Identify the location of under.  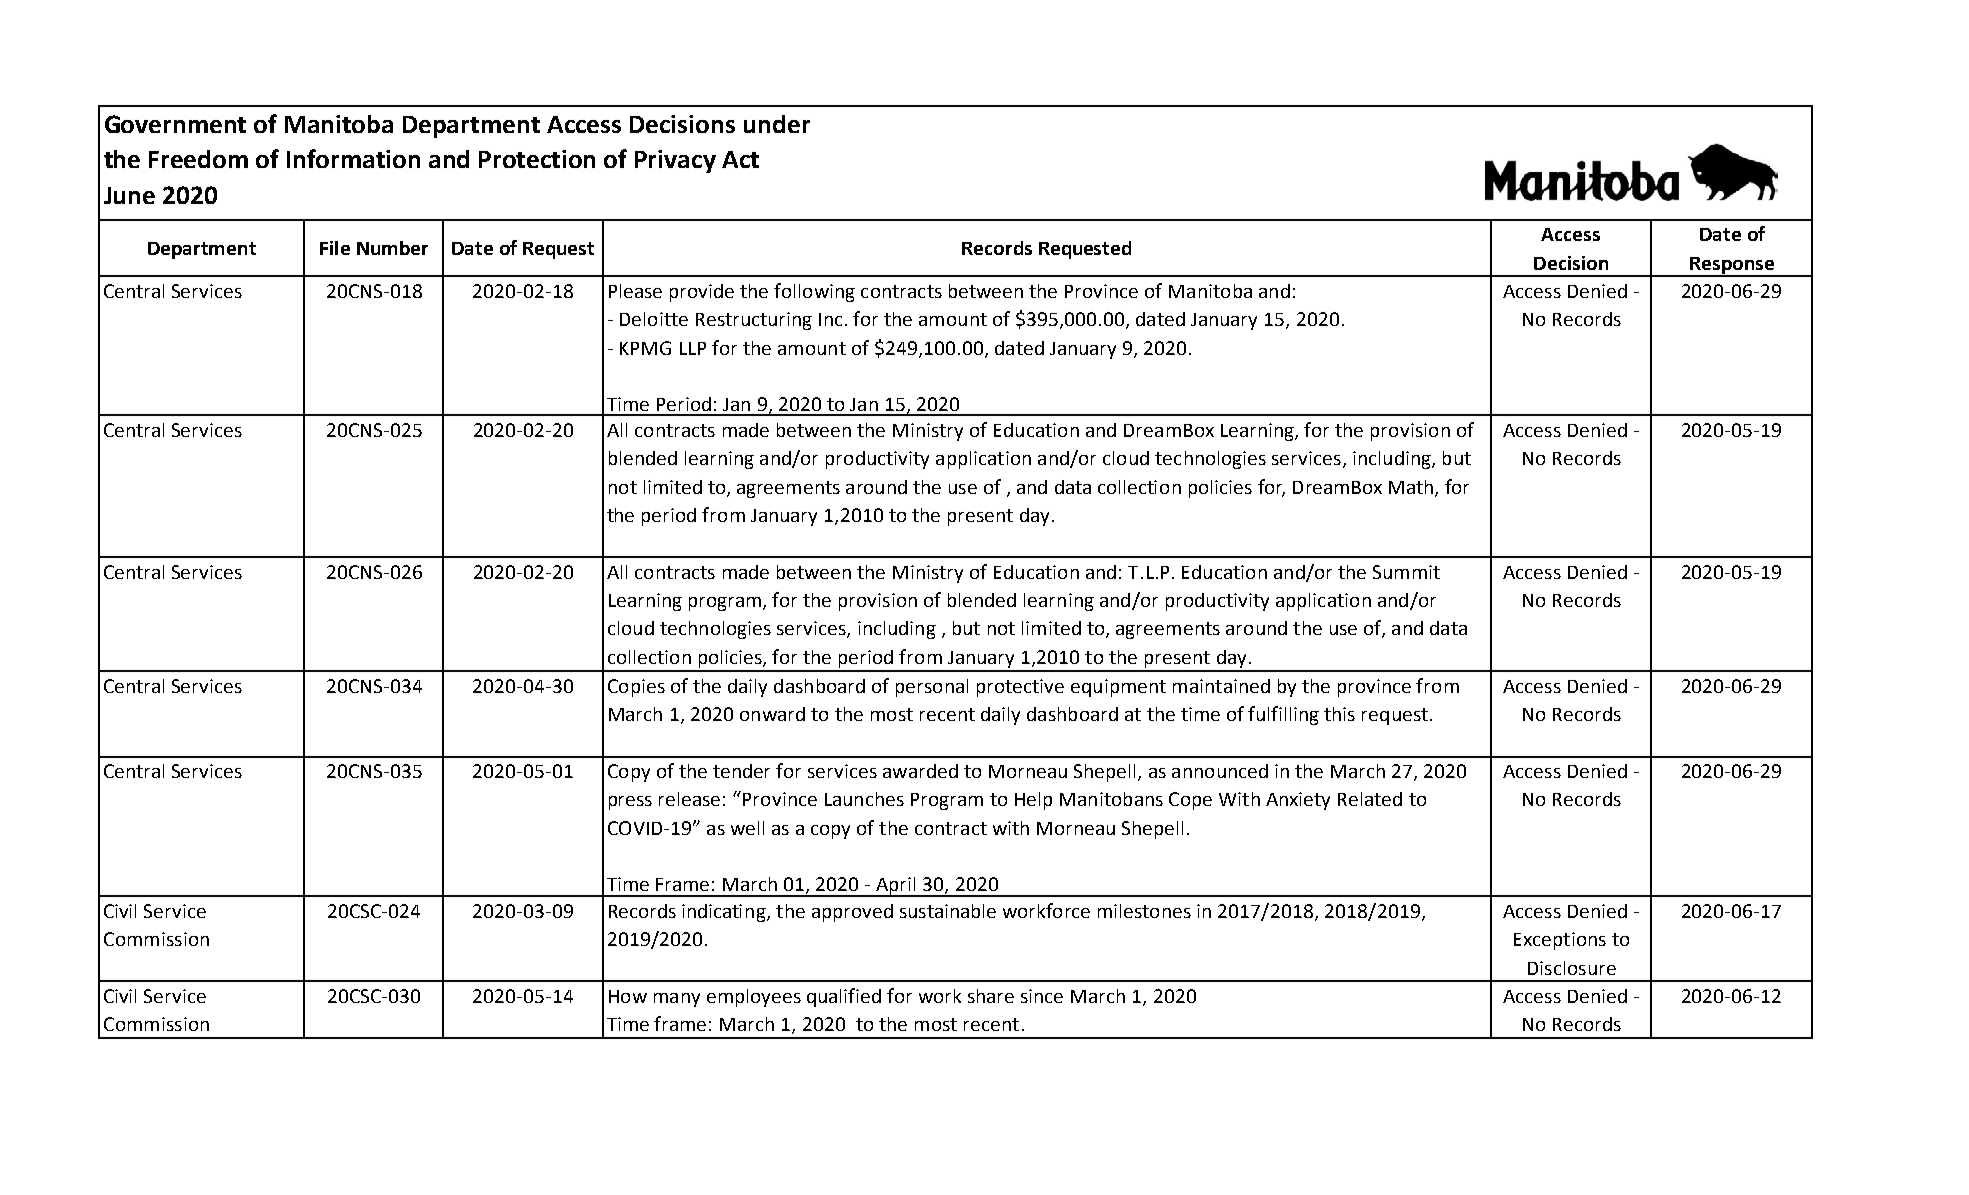
(777, 124).
